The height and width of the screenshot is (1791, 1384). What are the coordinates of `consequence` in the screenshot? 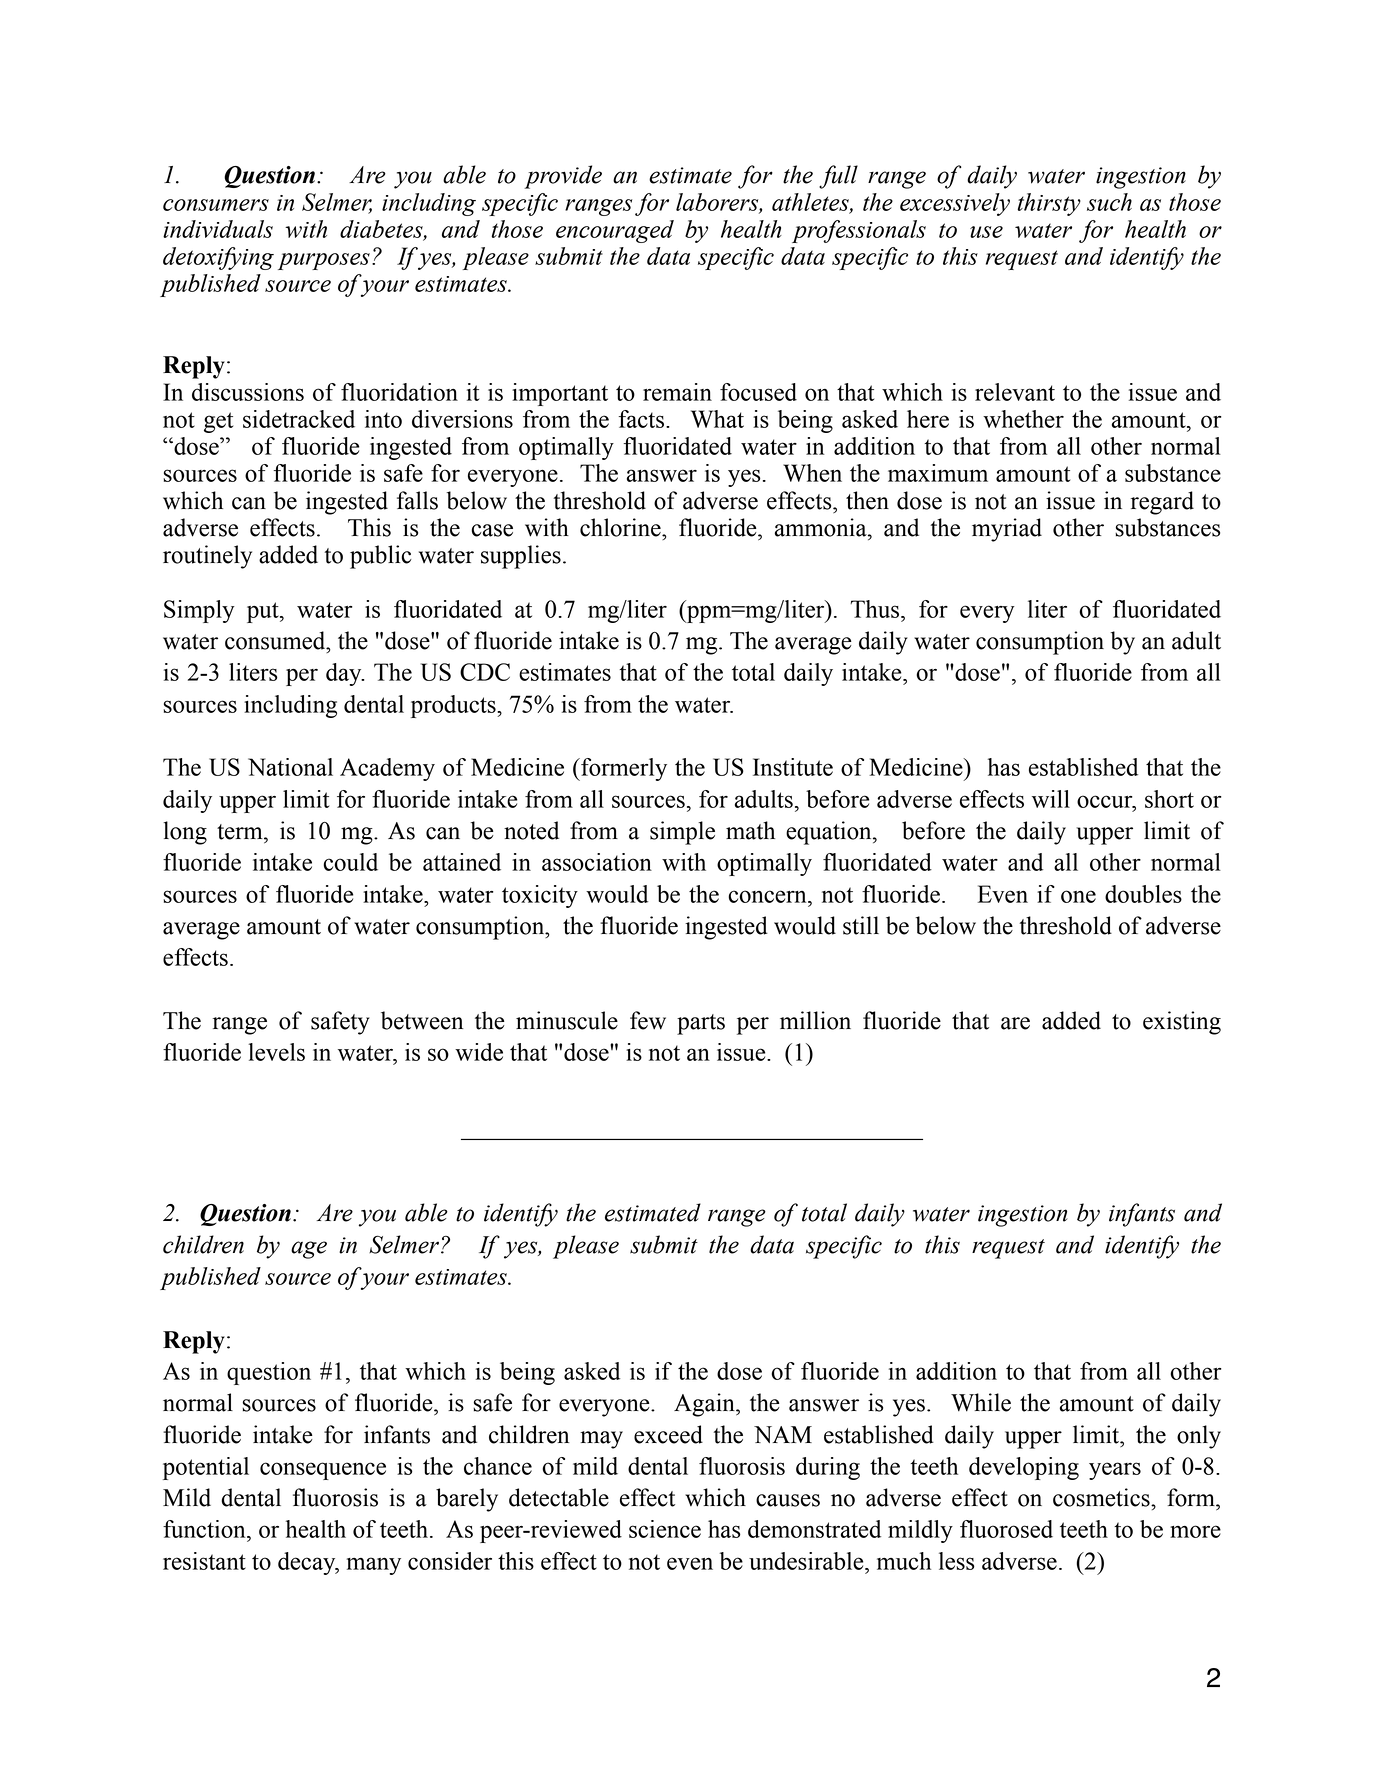 It's located at (323, 1471).
